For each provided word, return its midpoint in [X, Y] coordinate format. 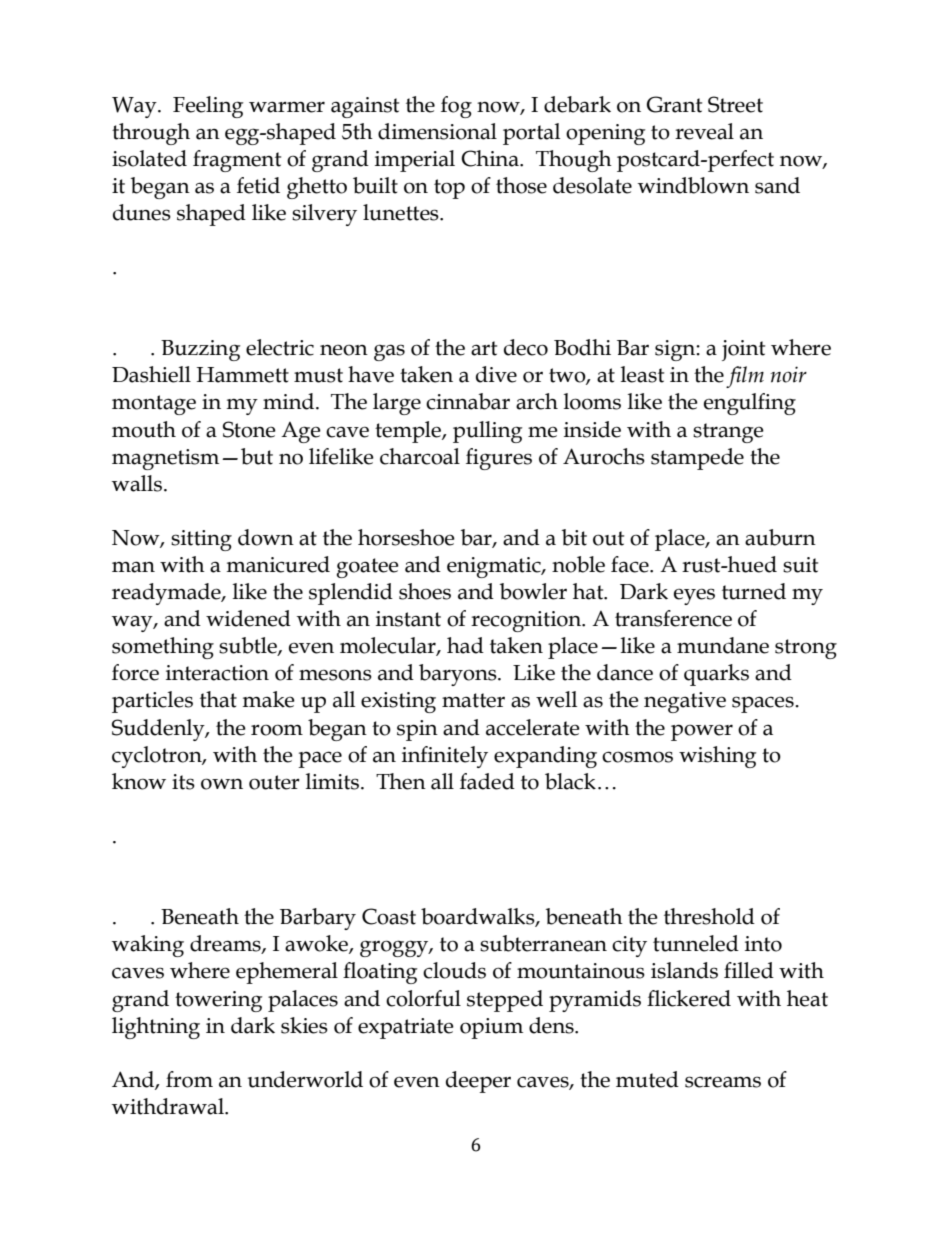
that [218, 699]
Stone [249, 429]
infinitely [445, 757]
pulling [487, 432]
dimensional [437, 131]
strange [728, 433]
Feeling [208, 107]
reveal [704, 131]
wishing [717, 757]
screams [723, 1082]
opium [491, 1028]
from [189, 1079]
